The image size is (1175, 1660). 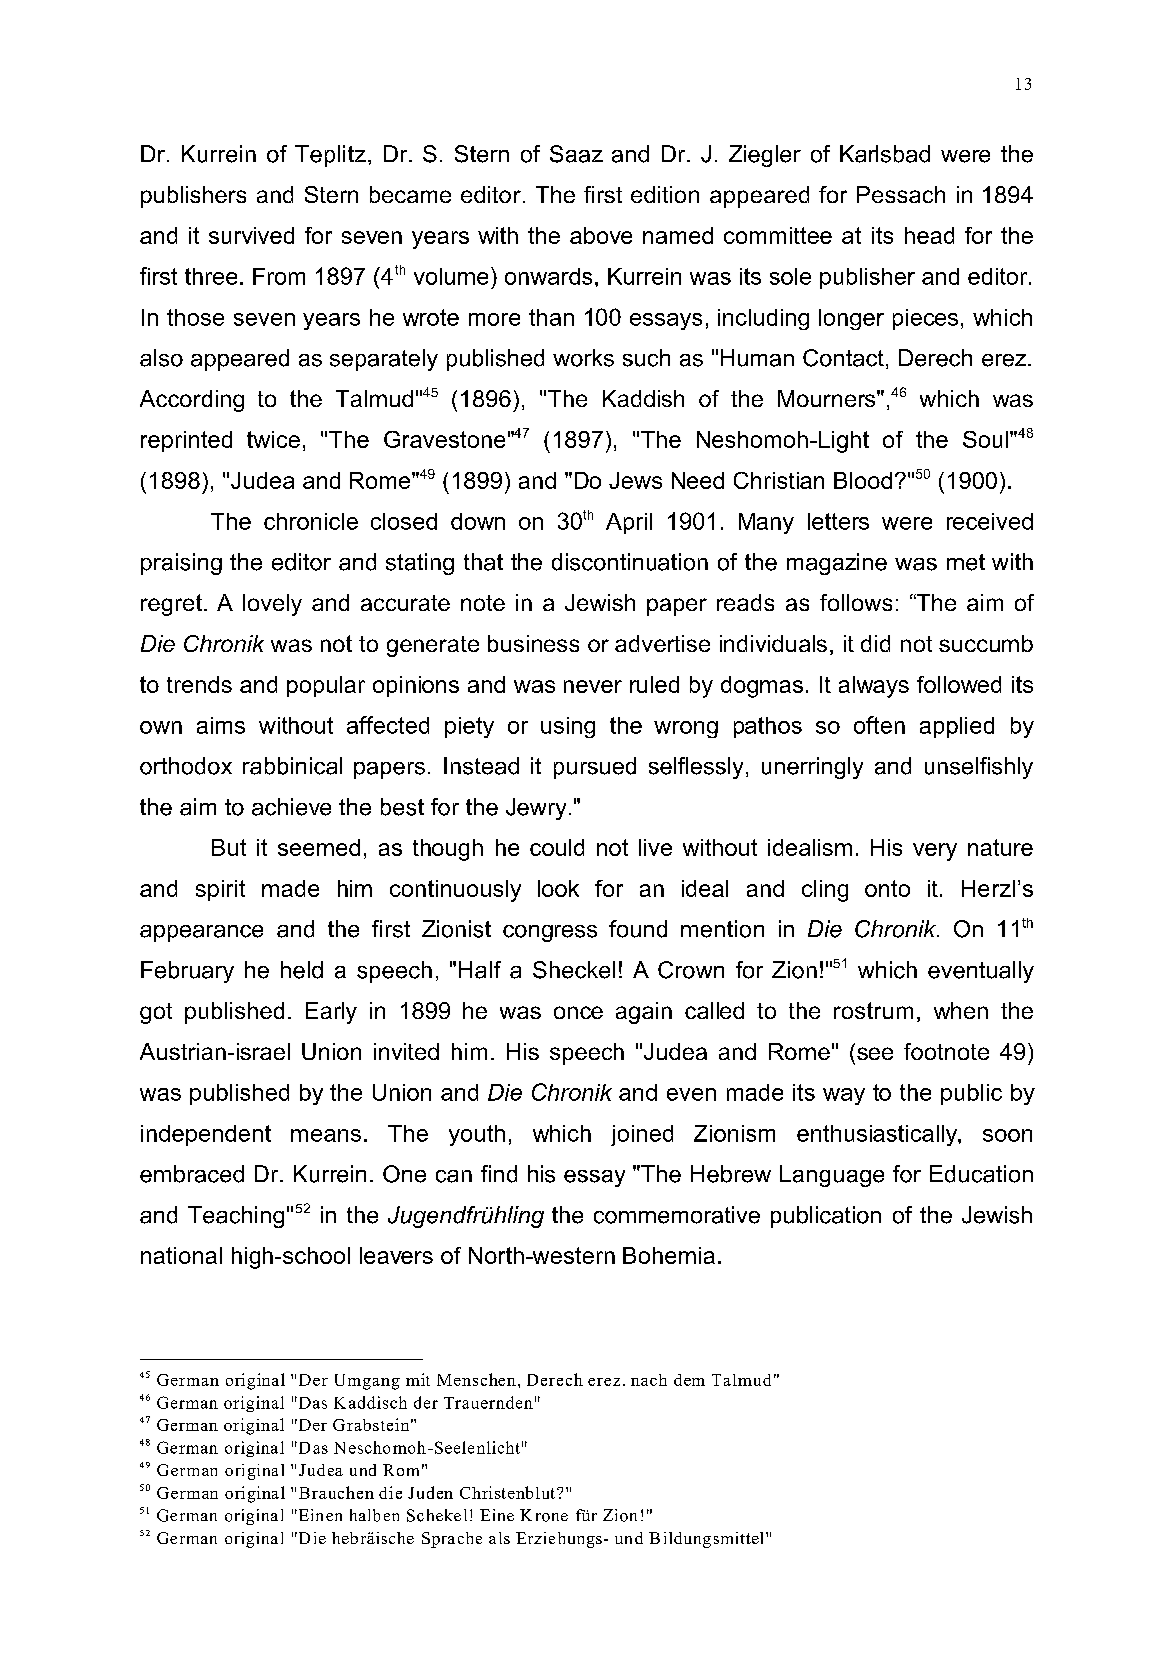 I want to click on often, so click(x=879, y=725).
